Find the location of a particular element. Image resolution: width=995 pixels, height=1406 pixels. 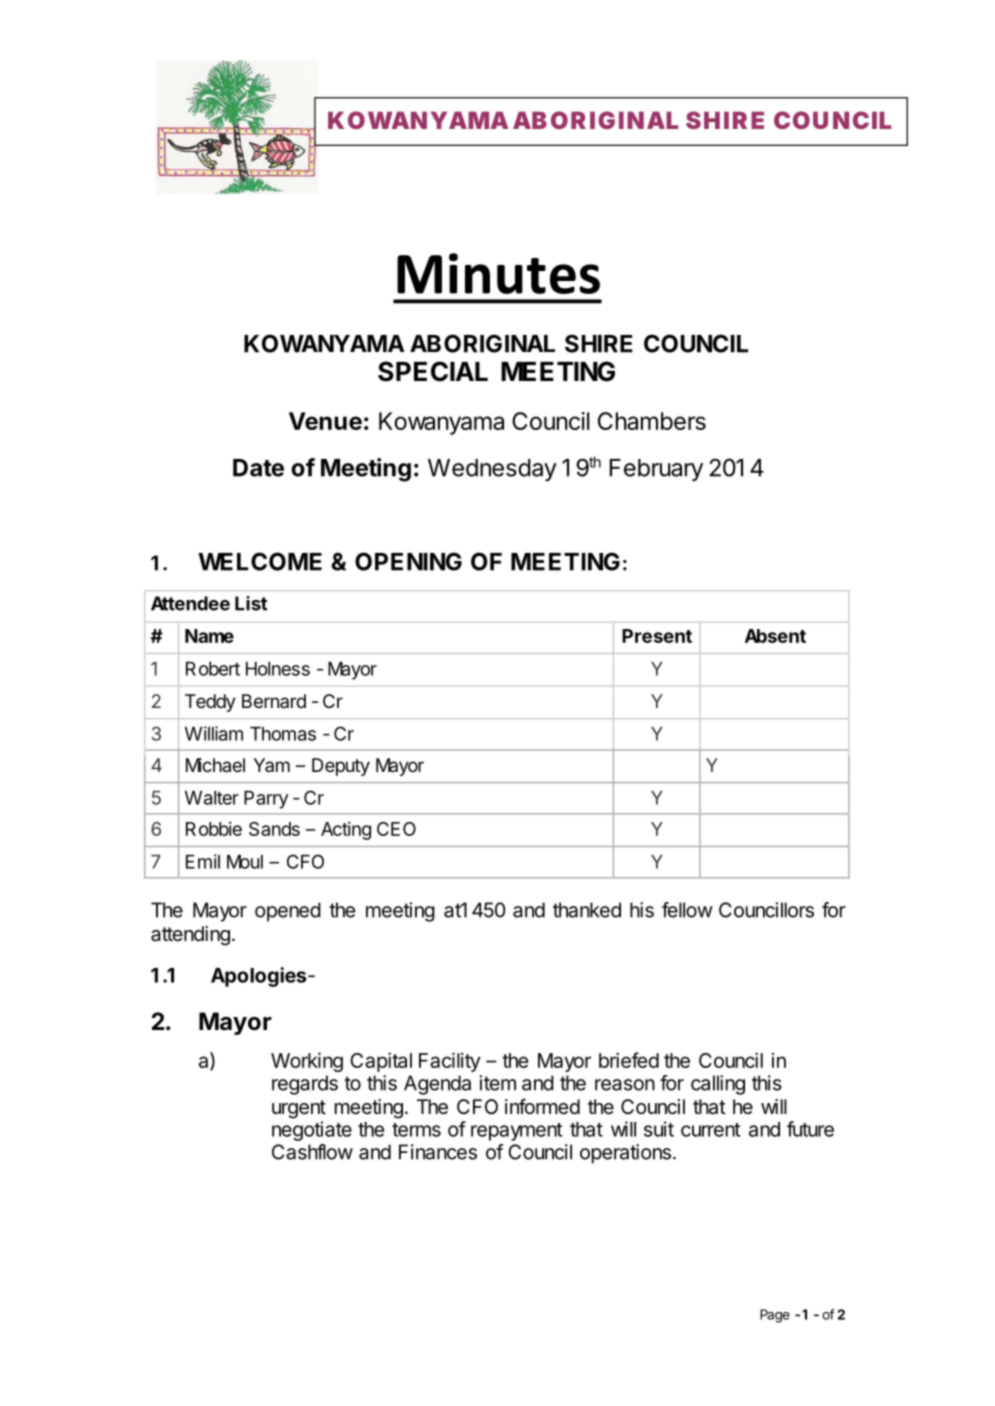

Parry is located at coordinates (266, 800).
